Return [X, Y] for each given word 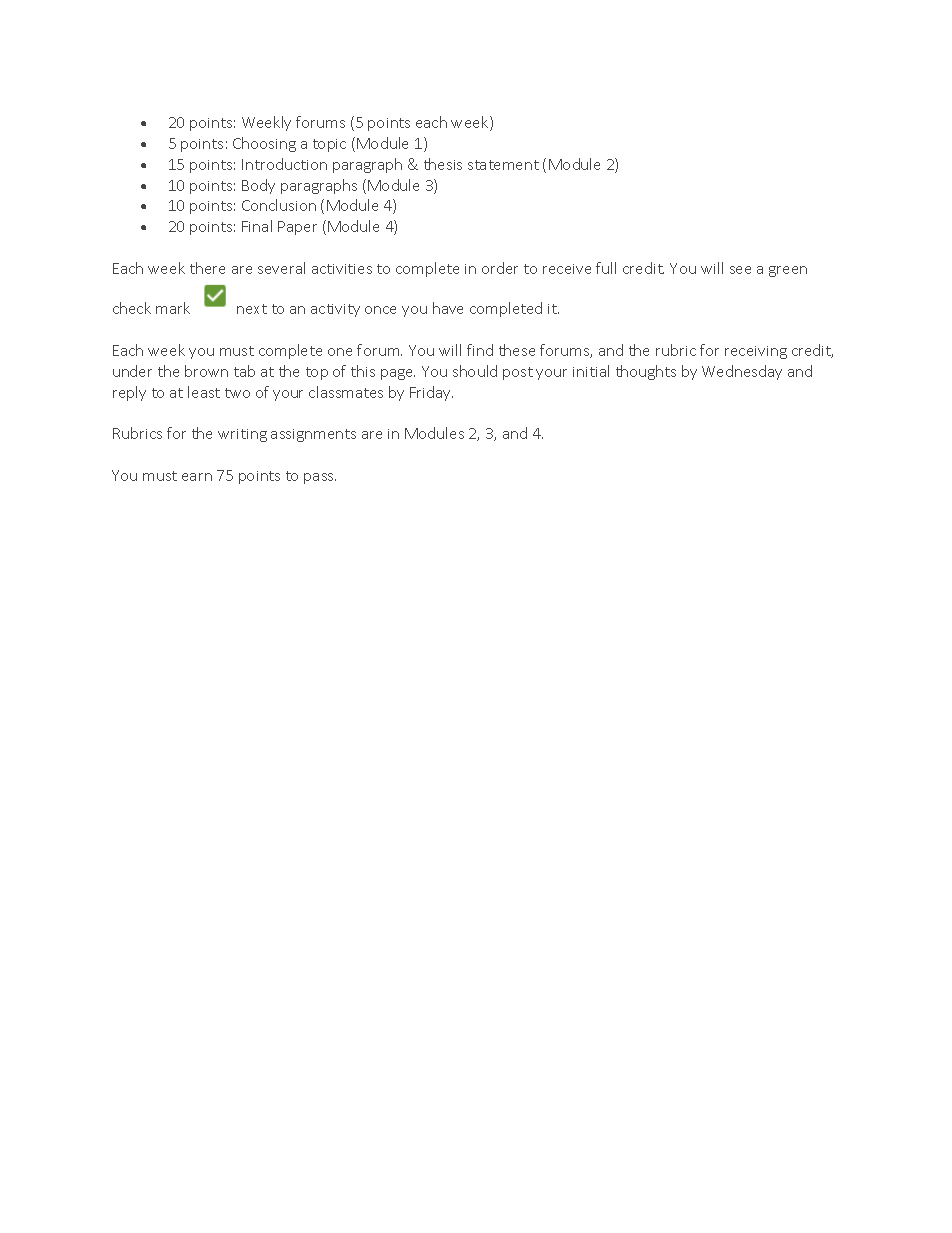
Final [257, 226]
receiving [756, 352]
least [204, 392]
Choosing [264, 144]
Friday [431, 393]
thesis [443, 164]
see [740, 270]
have [448, 308]
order [500, 268]
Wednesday [742, 372]
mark [173, 308]
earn [197, 477]
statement [503, 165]
